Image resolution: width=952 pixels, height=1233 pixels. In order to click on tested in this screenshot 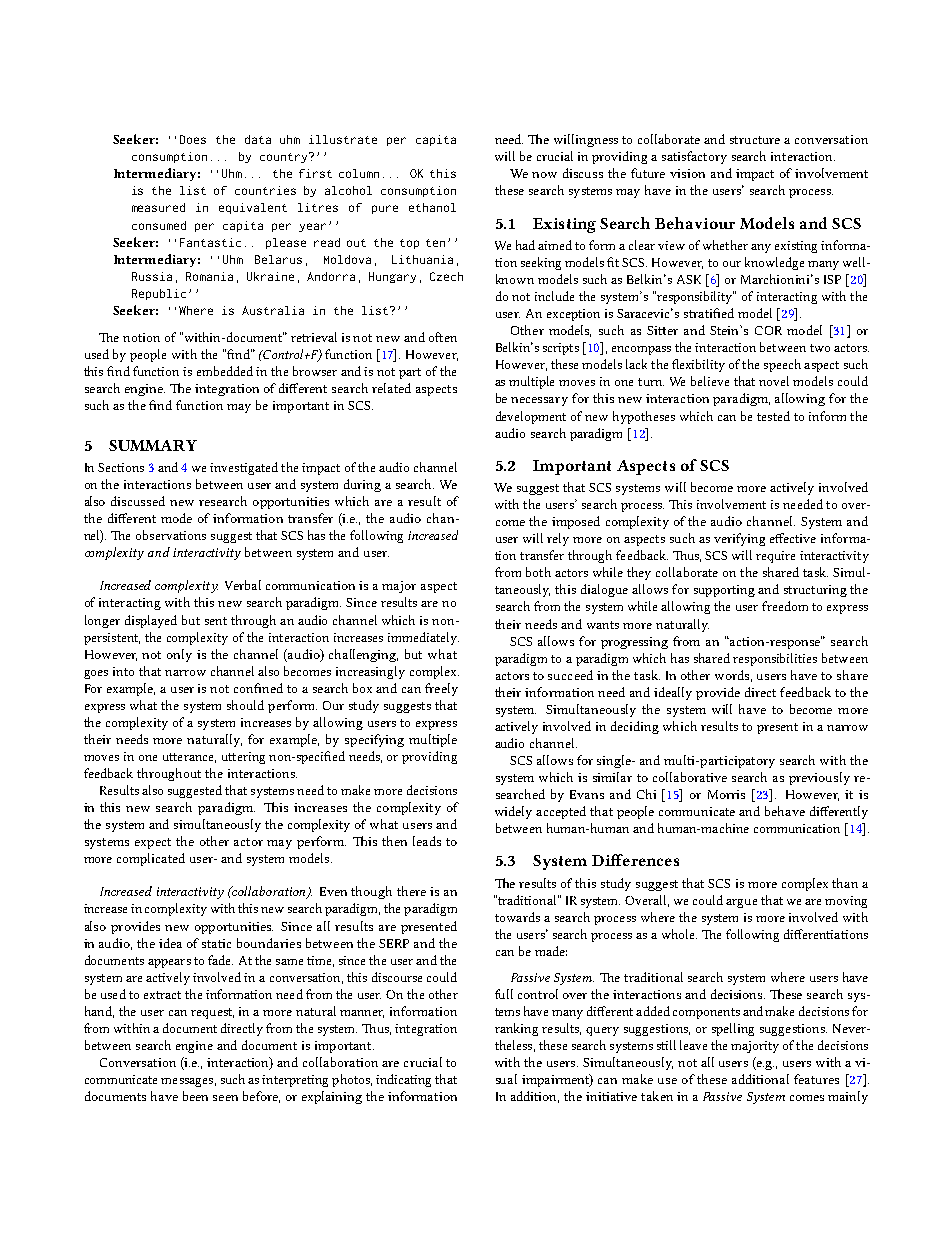, I will do `click(773, 416)`.
